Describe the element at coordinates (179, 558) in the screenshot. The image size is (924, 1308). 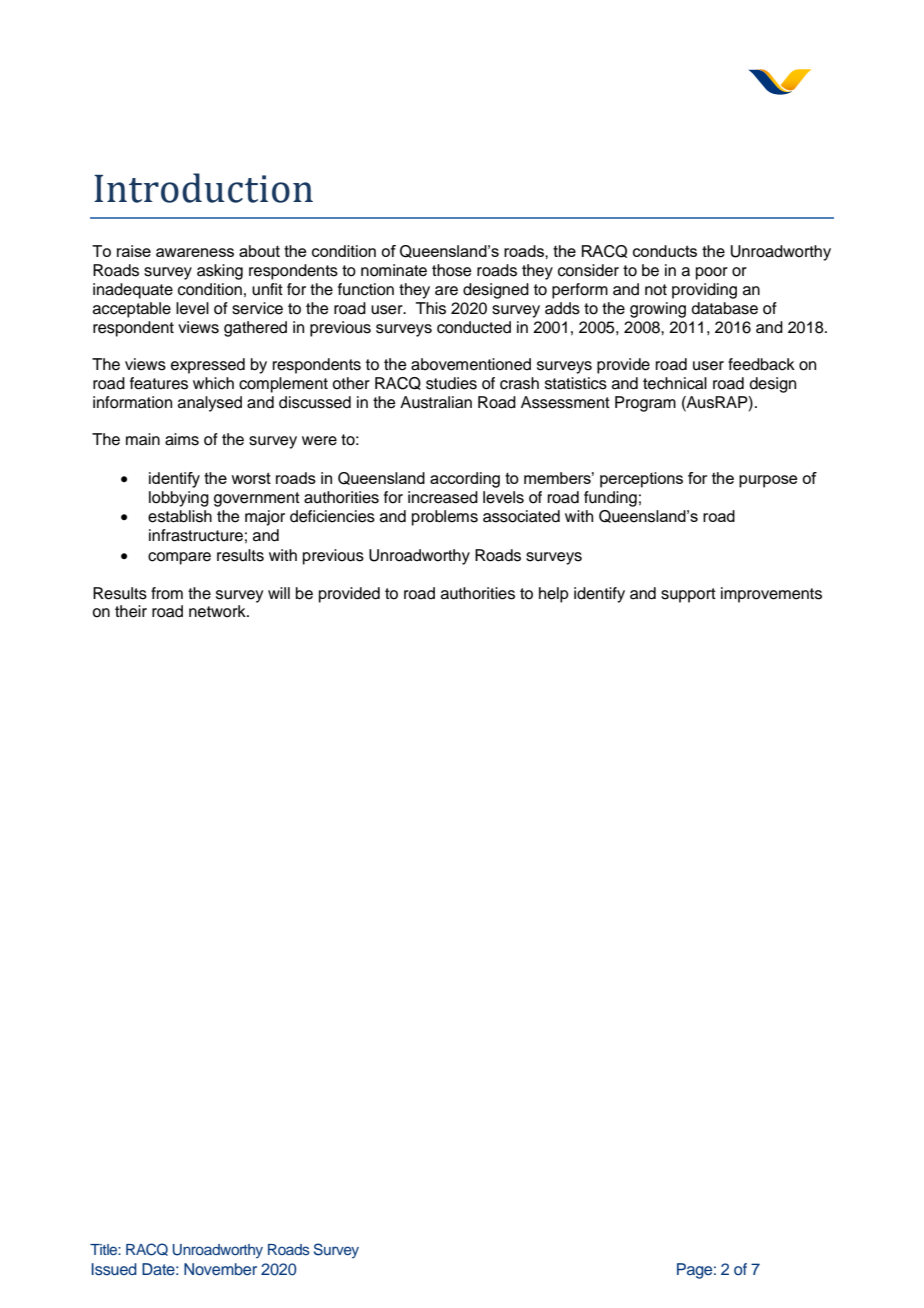
I see `compare` at that location.
